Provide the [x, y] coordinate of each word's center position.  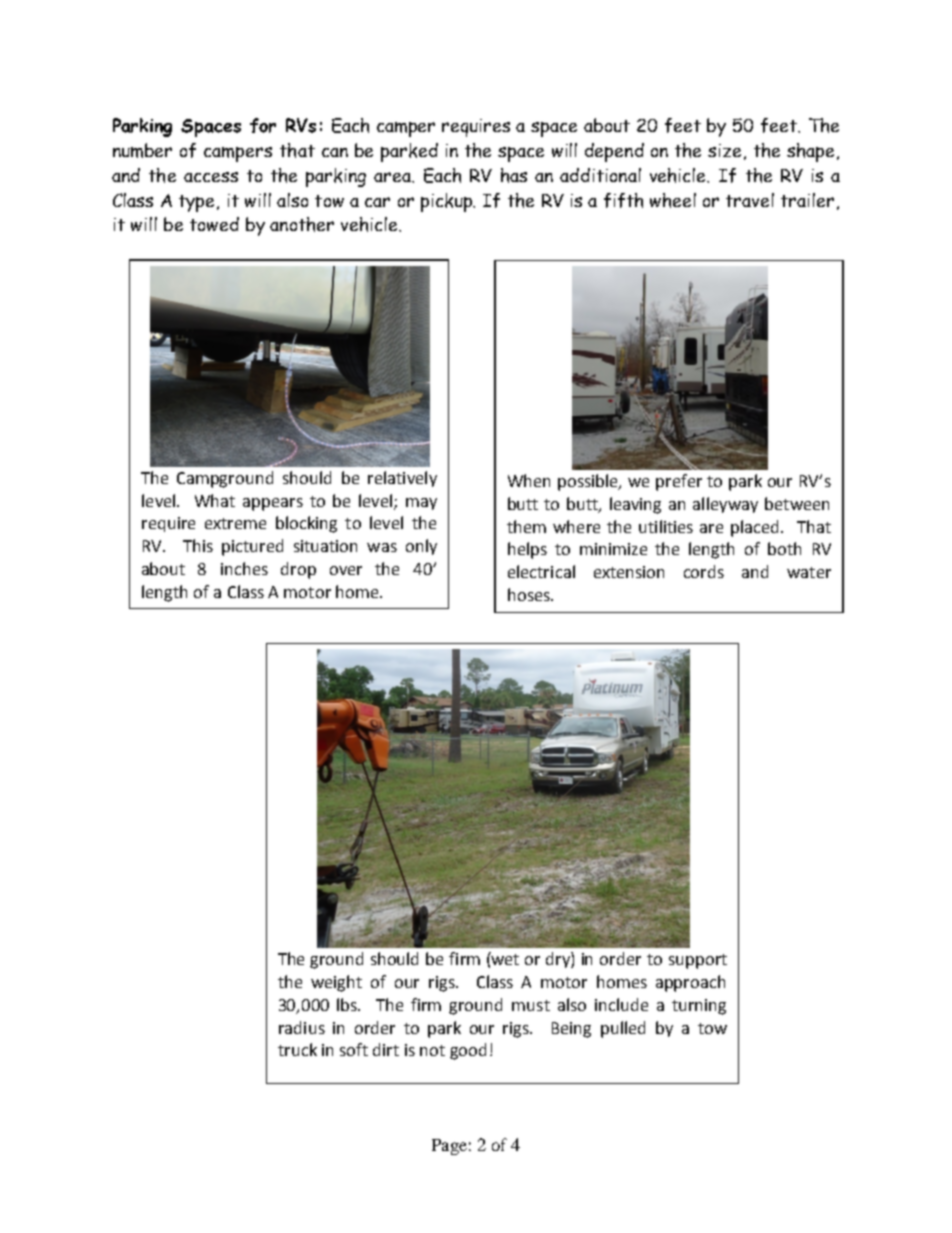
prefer [679, 482]
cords [704, 571]
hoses [530, 594]
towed [214, 224]
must [531, 1005]
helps [527, 550]
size [724, 150]
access [211, 177]
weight [336, 983]
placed [756, 528]
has [514, 175]
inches [244, 568]
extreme [235, 523]
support [698, 961]
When [529, 480]
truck [297, 1049]
